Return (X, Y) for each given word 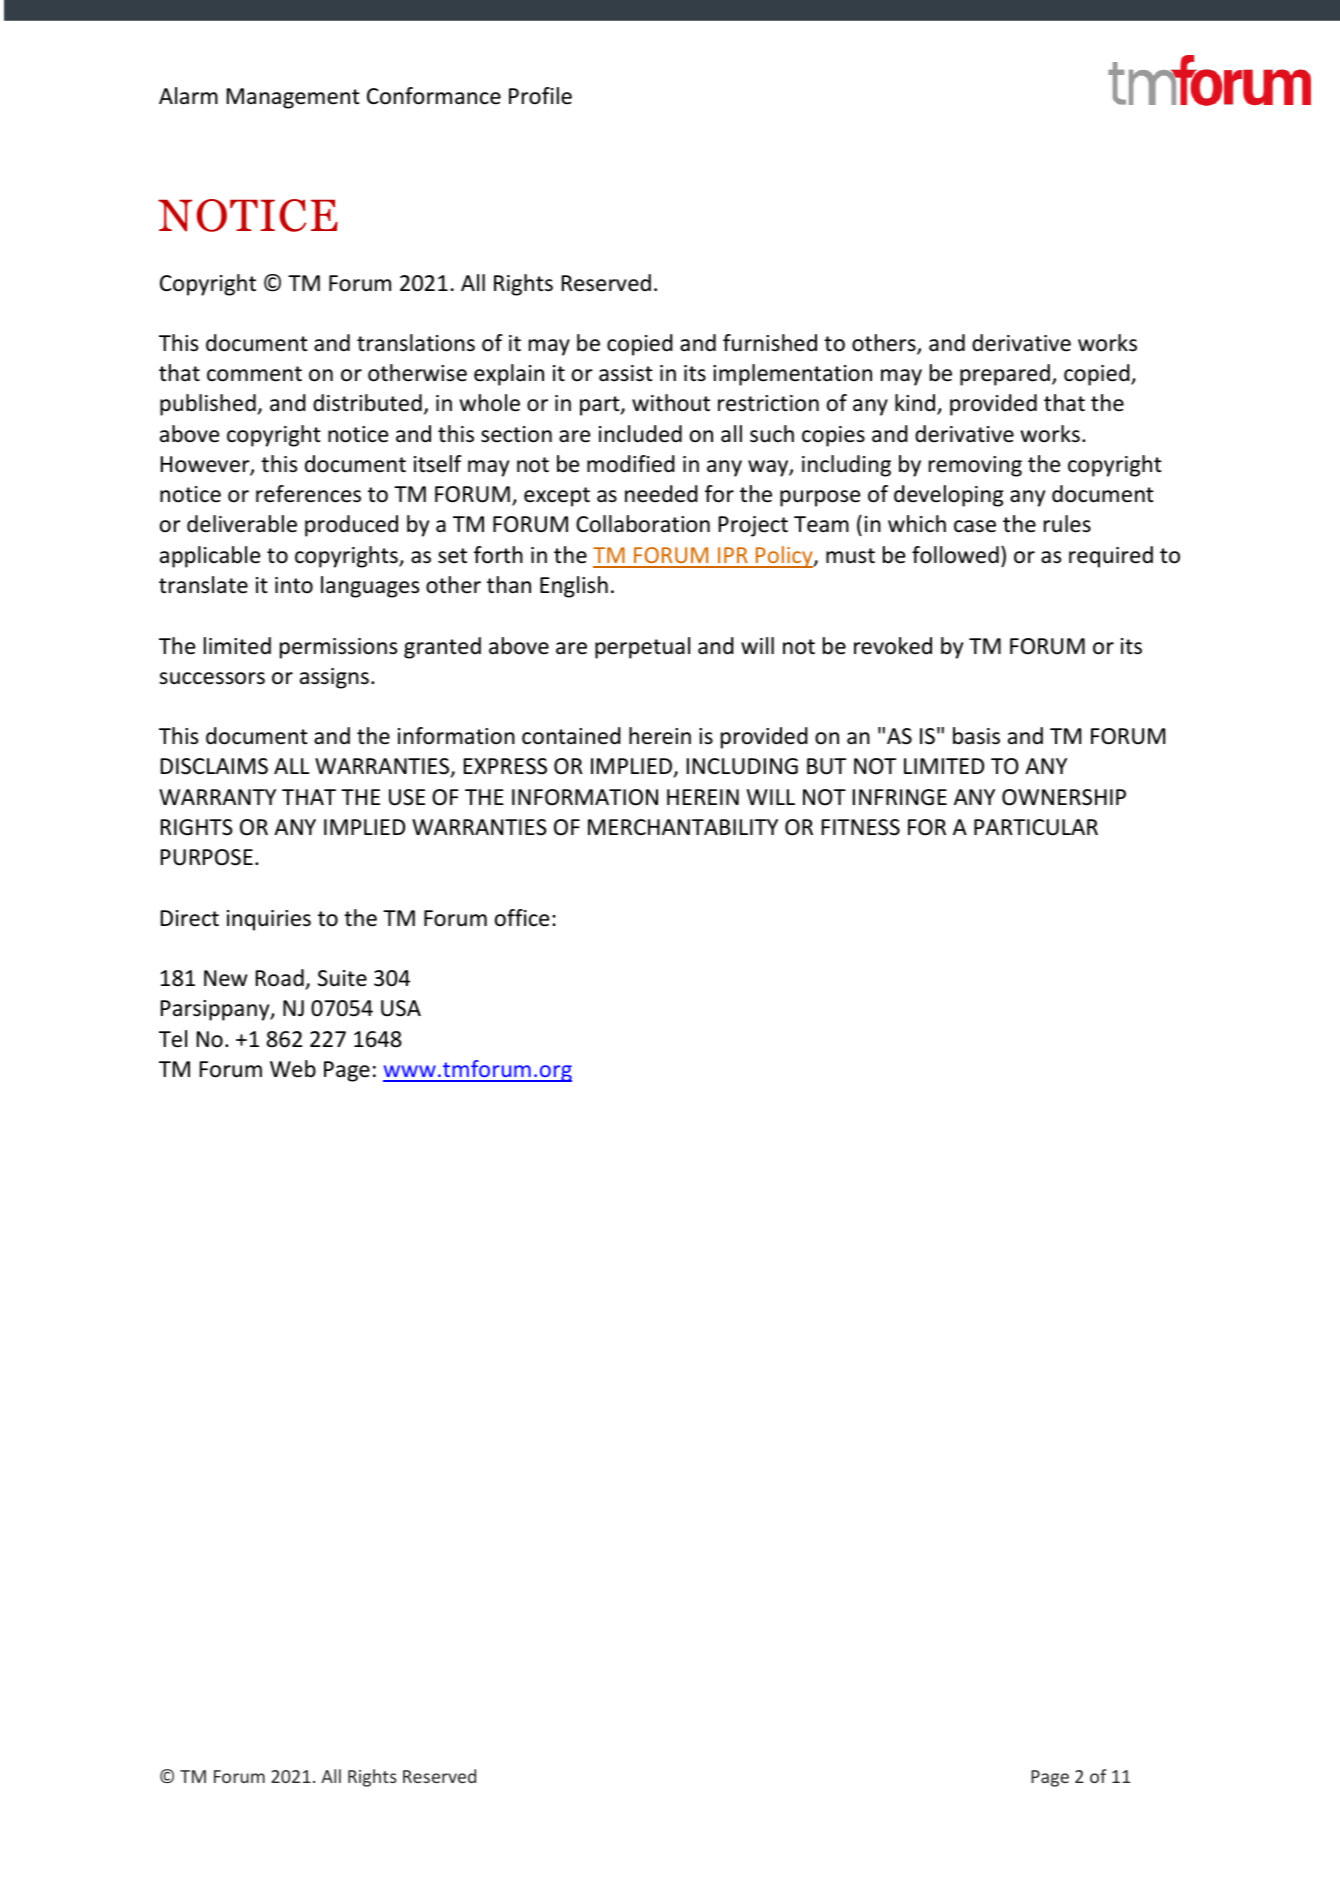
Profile (540, 96)
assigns (334, 678)
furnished (770, 343)
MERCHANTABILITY (683, 827)
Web (293, 1069)
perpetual (642, 648)
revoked (893, 646)
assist (626, 373)
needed (661, 494)
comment (254, 374)
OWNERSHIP (1064, 797)
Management (293, 98)
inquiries (269, 920)
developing (948, 496)
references (308, 494)
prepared (1005, 375)
